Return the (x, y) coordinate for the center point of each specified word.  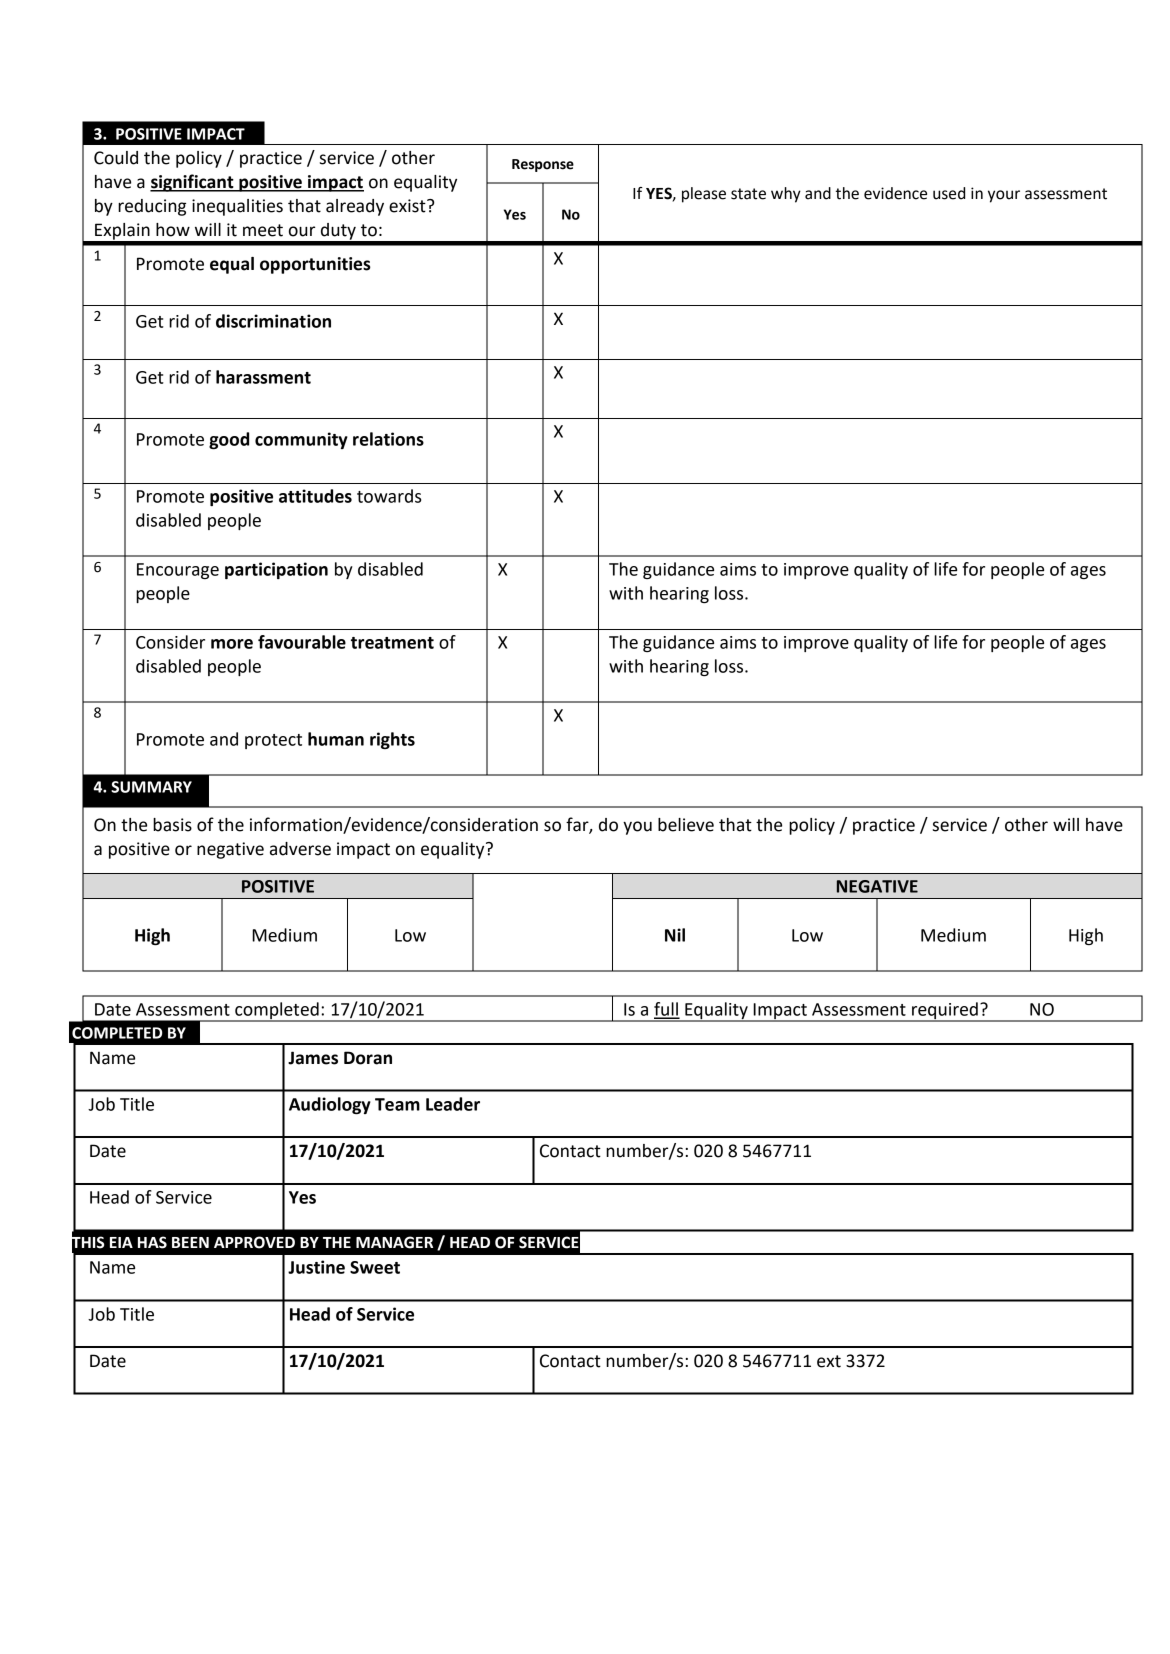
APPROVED (254, 1242)
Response (543, 165)
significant (193, 183)
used (949, 193)
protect (273, 741)
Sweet (375, 1267)
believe (686, 825)
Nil (675, 935)
